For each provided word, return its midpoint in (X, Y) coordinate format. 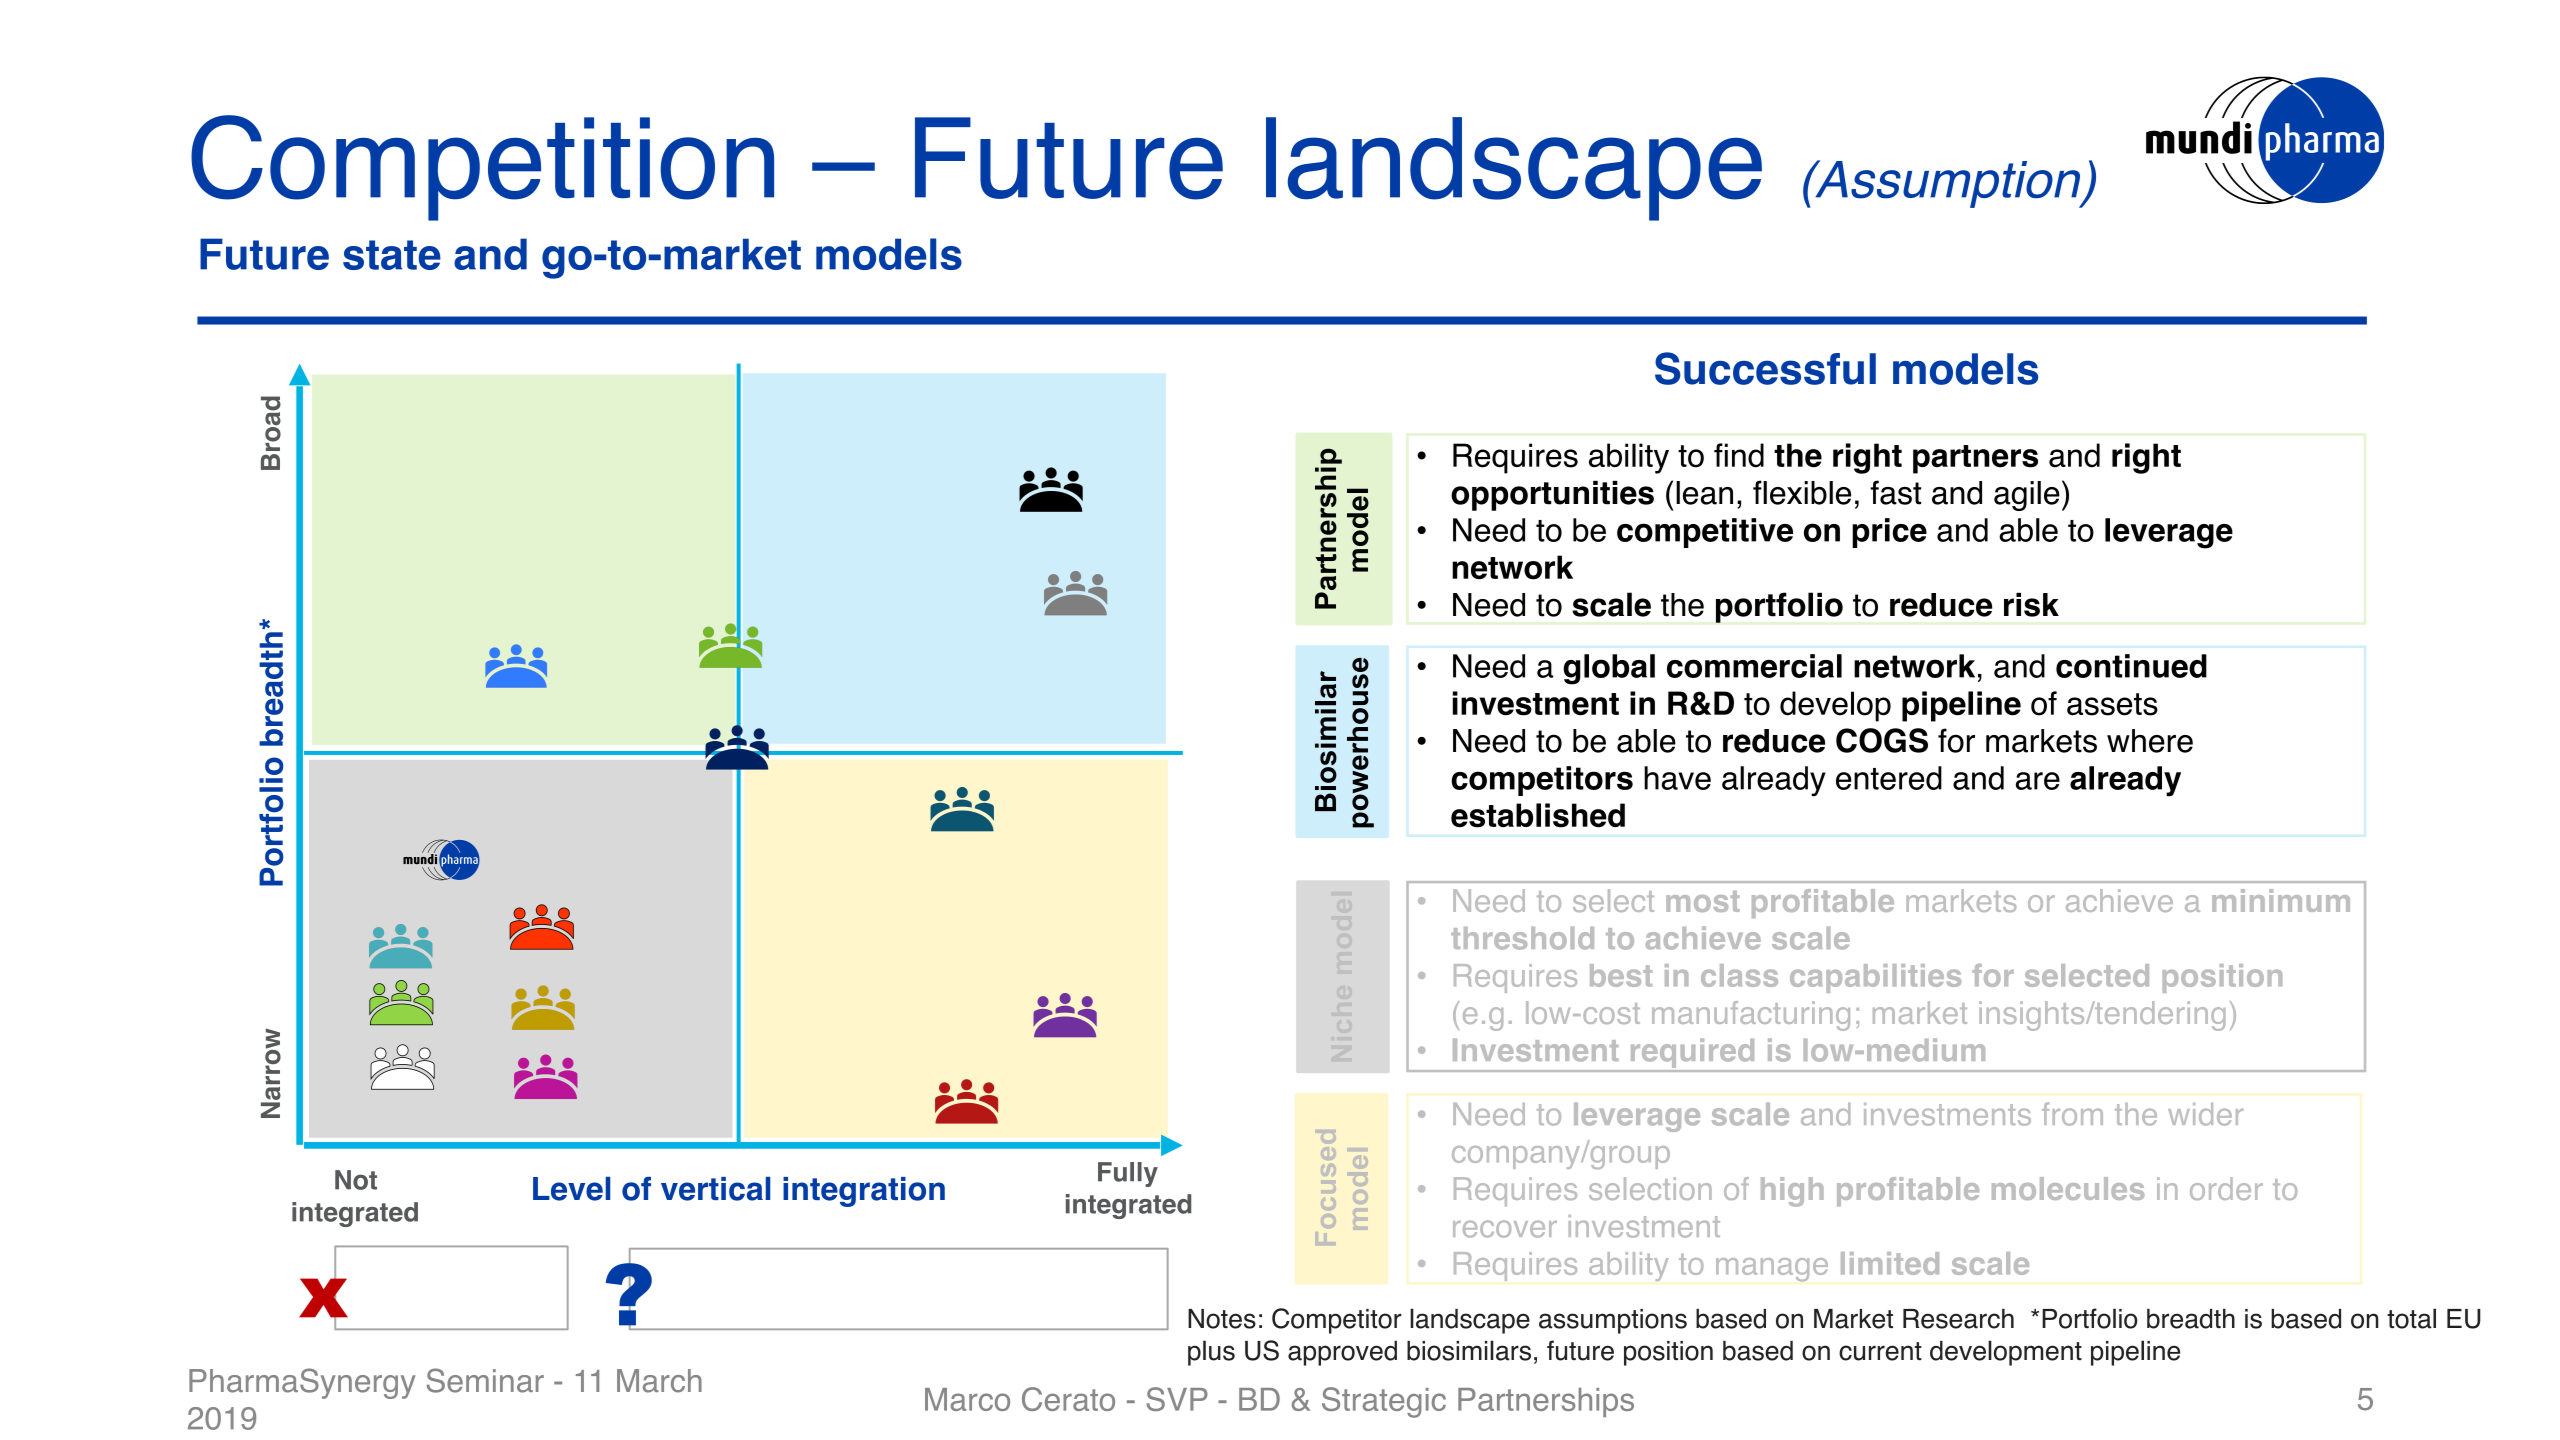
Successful (1765, 368)
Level (571, 1189)
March (659, 1381)
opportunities (1552, 496)
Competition (482, 168)
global (1609, 669)
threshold (1522, 938)
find (1739, 455)
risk (2031, 605)
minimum (2281, 900)
